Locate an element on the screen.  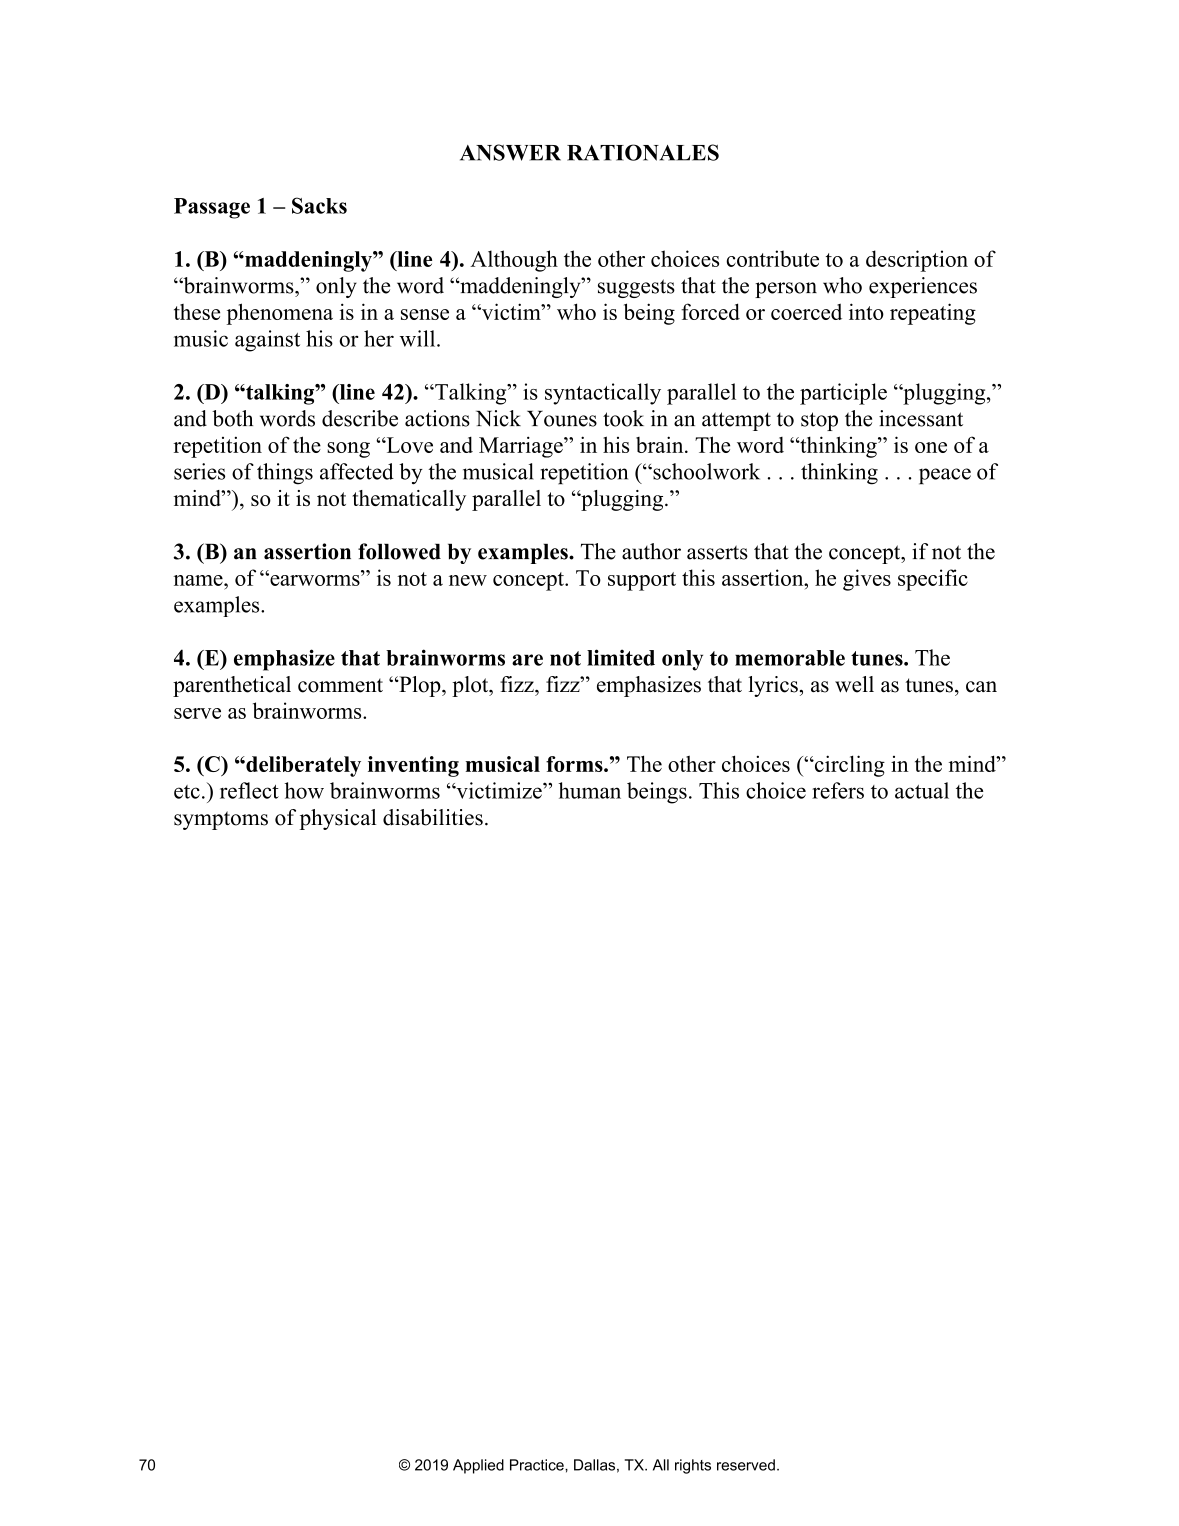
rights is located at coordinates (693, 1466).
